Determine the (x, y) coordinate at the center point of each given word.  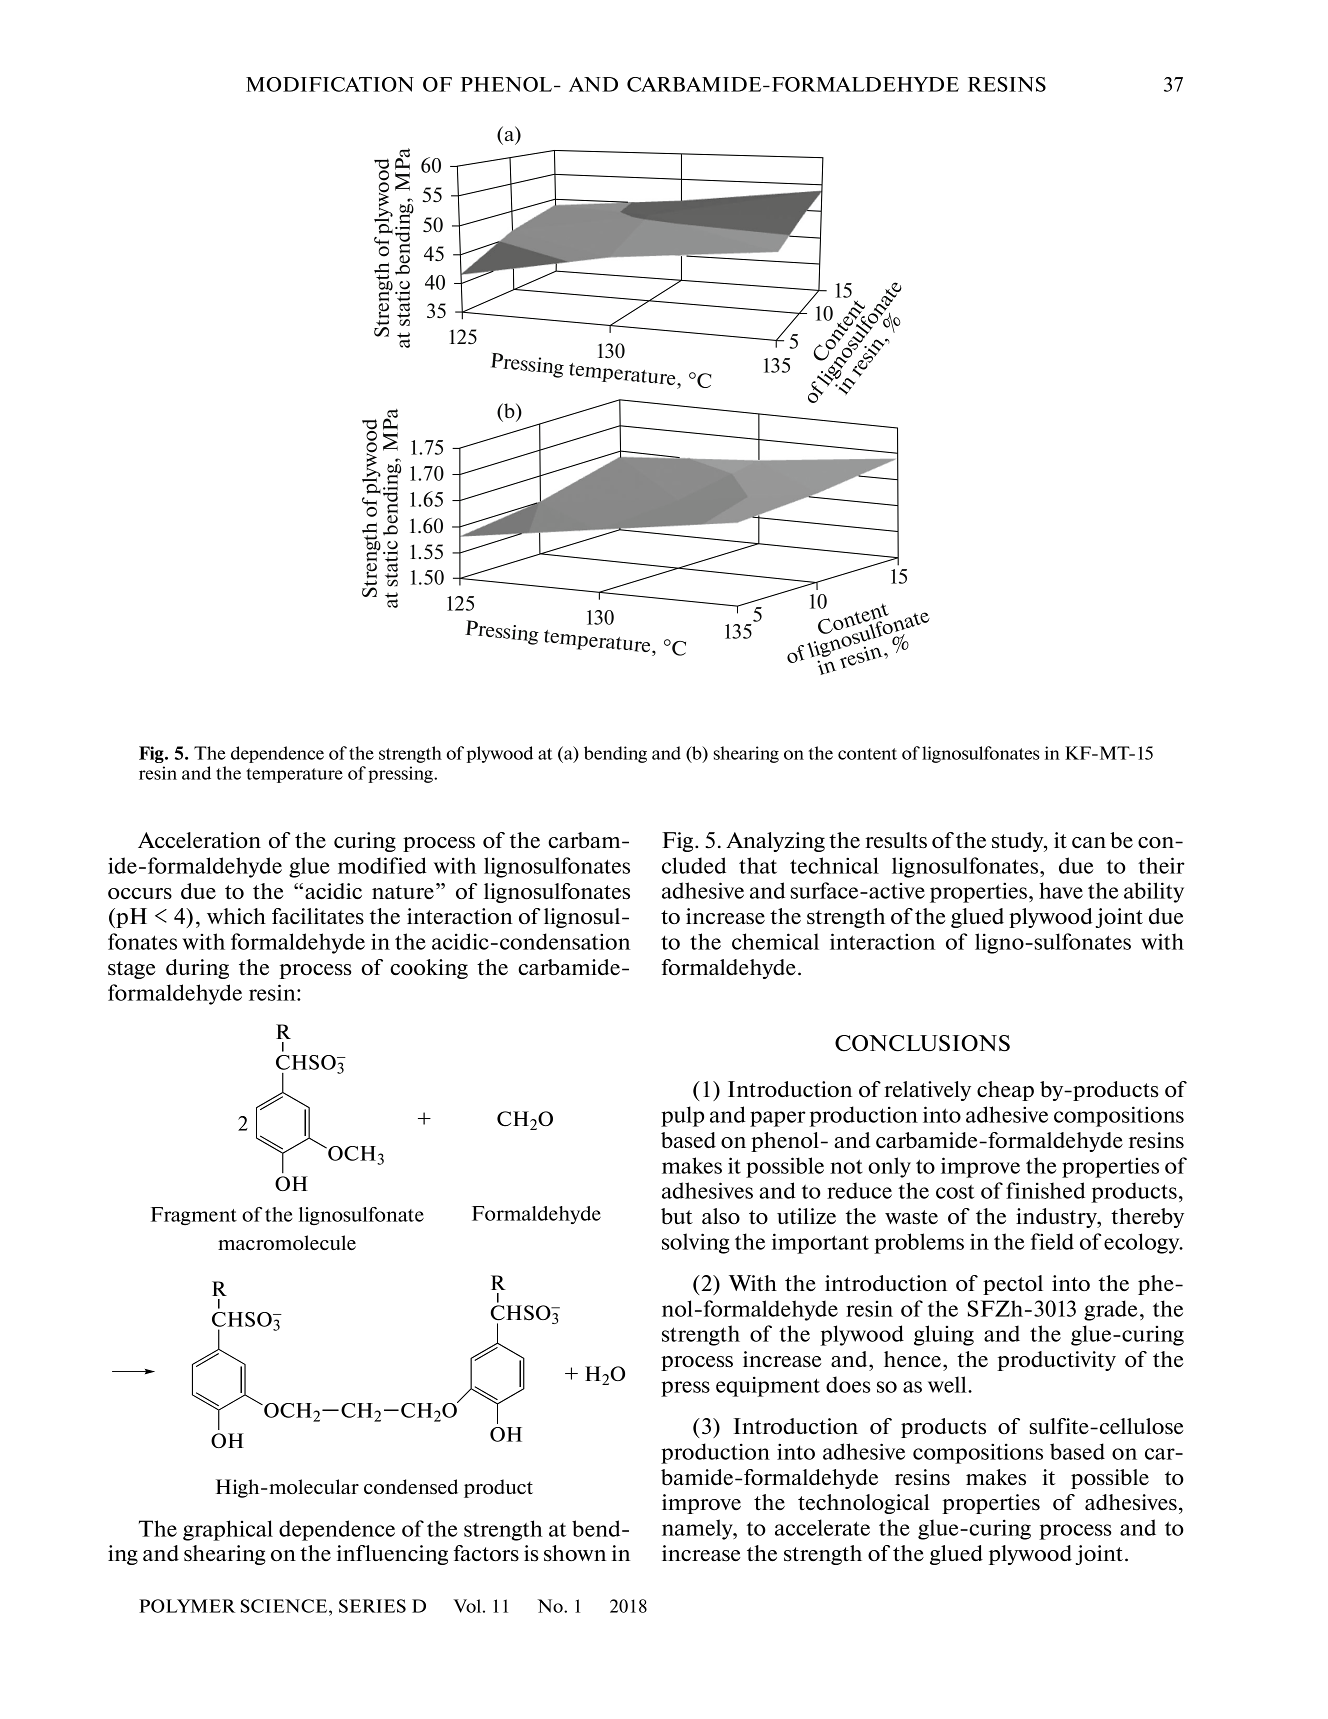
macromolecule (287, 1242)
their (1161, 865)
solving (696, 1243)
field (1052, 1241)
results (896, 840)
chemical (775, 941)
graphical (228, 1530)
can (1089, 842)
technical (834, 865)
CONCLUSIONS (922, 1043)
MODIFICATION (330, 84)
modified (382, 865)
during (197, 969)
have (1061, 890)
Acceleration (199, 840)
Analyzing (775, 842)
